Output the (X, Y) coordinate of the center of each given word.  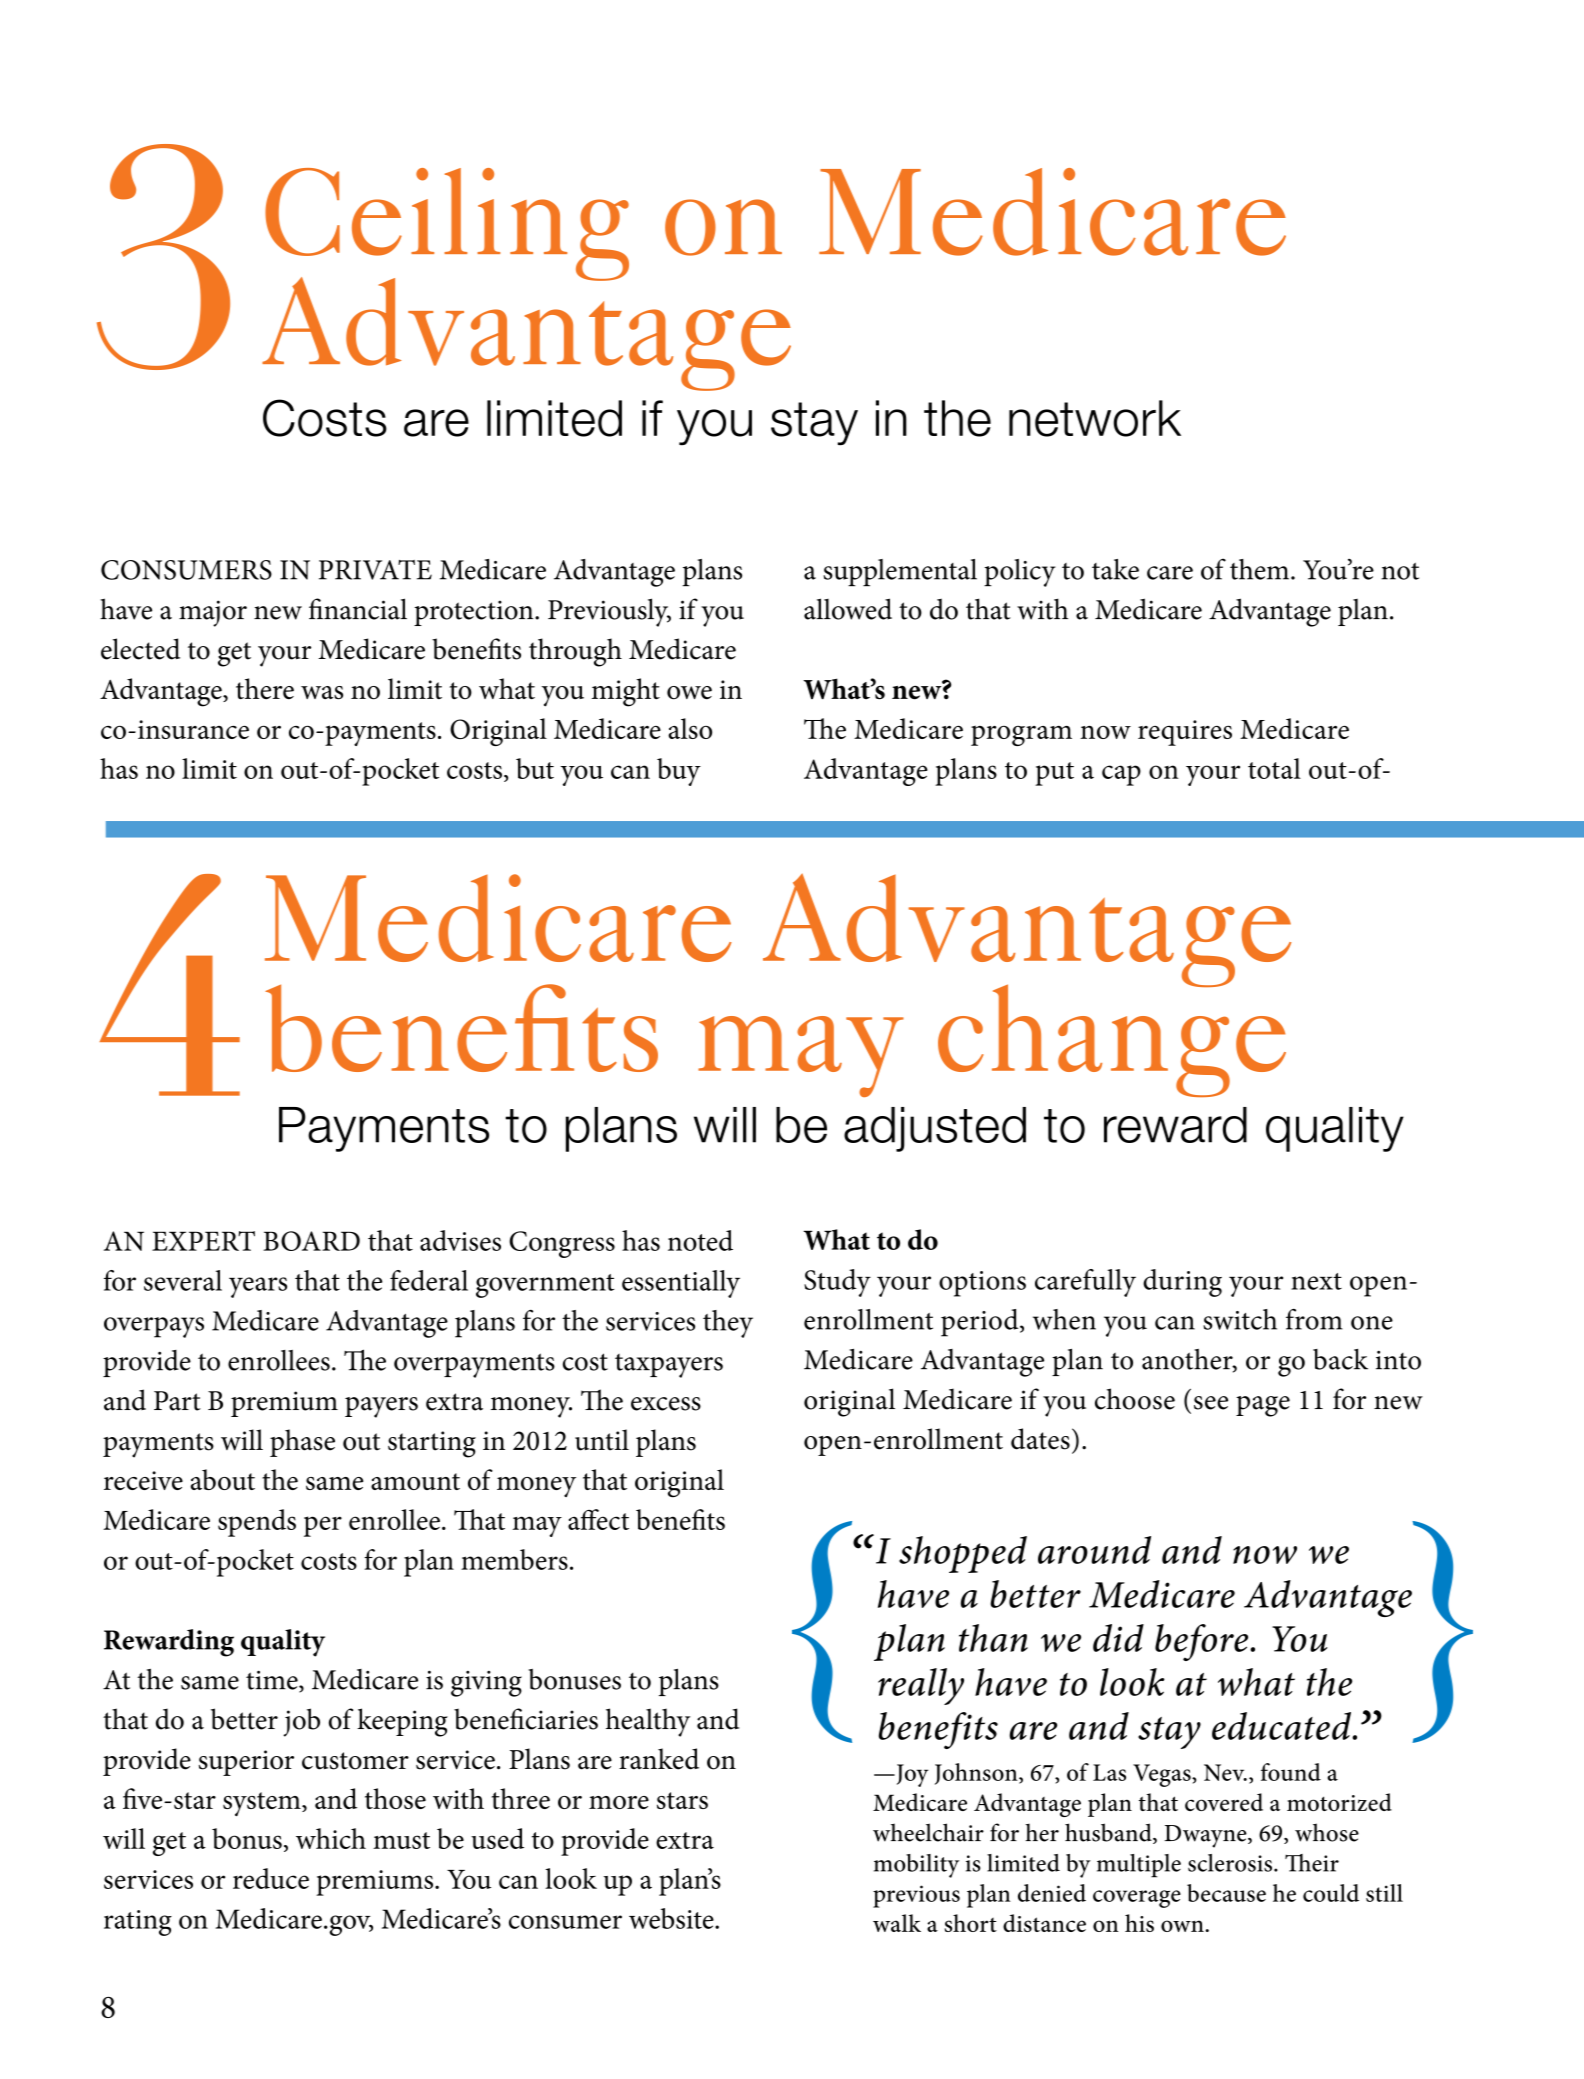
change (1112, 1039)
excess (666, 1404)
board (311, 1241)
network (1095, 418)
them (1261, 569)
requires (1185, 733)
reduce (271, 1878)
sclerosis (1230, 1863)
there (265, 689)
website (672, 1918)
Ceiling (447, 225)
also (690, 728)
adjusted (935, 1129)
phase (302, 1443)
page (1263, 1406)
